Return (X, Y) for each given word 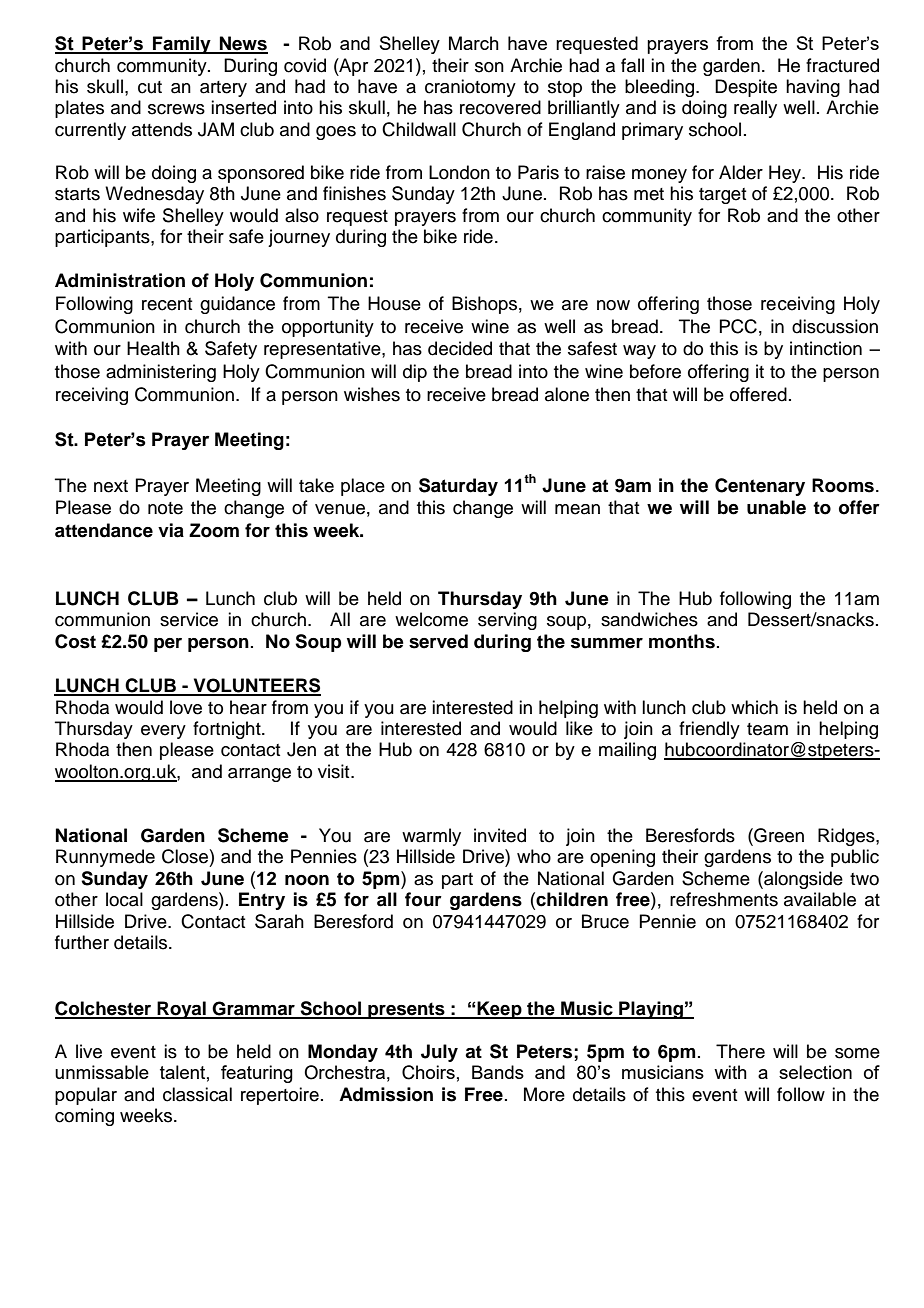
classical (197, 1094)
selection (815, 1072)
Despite (746, 88)
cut (150, 87)
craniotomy (470, 88)
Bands (498, 1072)
